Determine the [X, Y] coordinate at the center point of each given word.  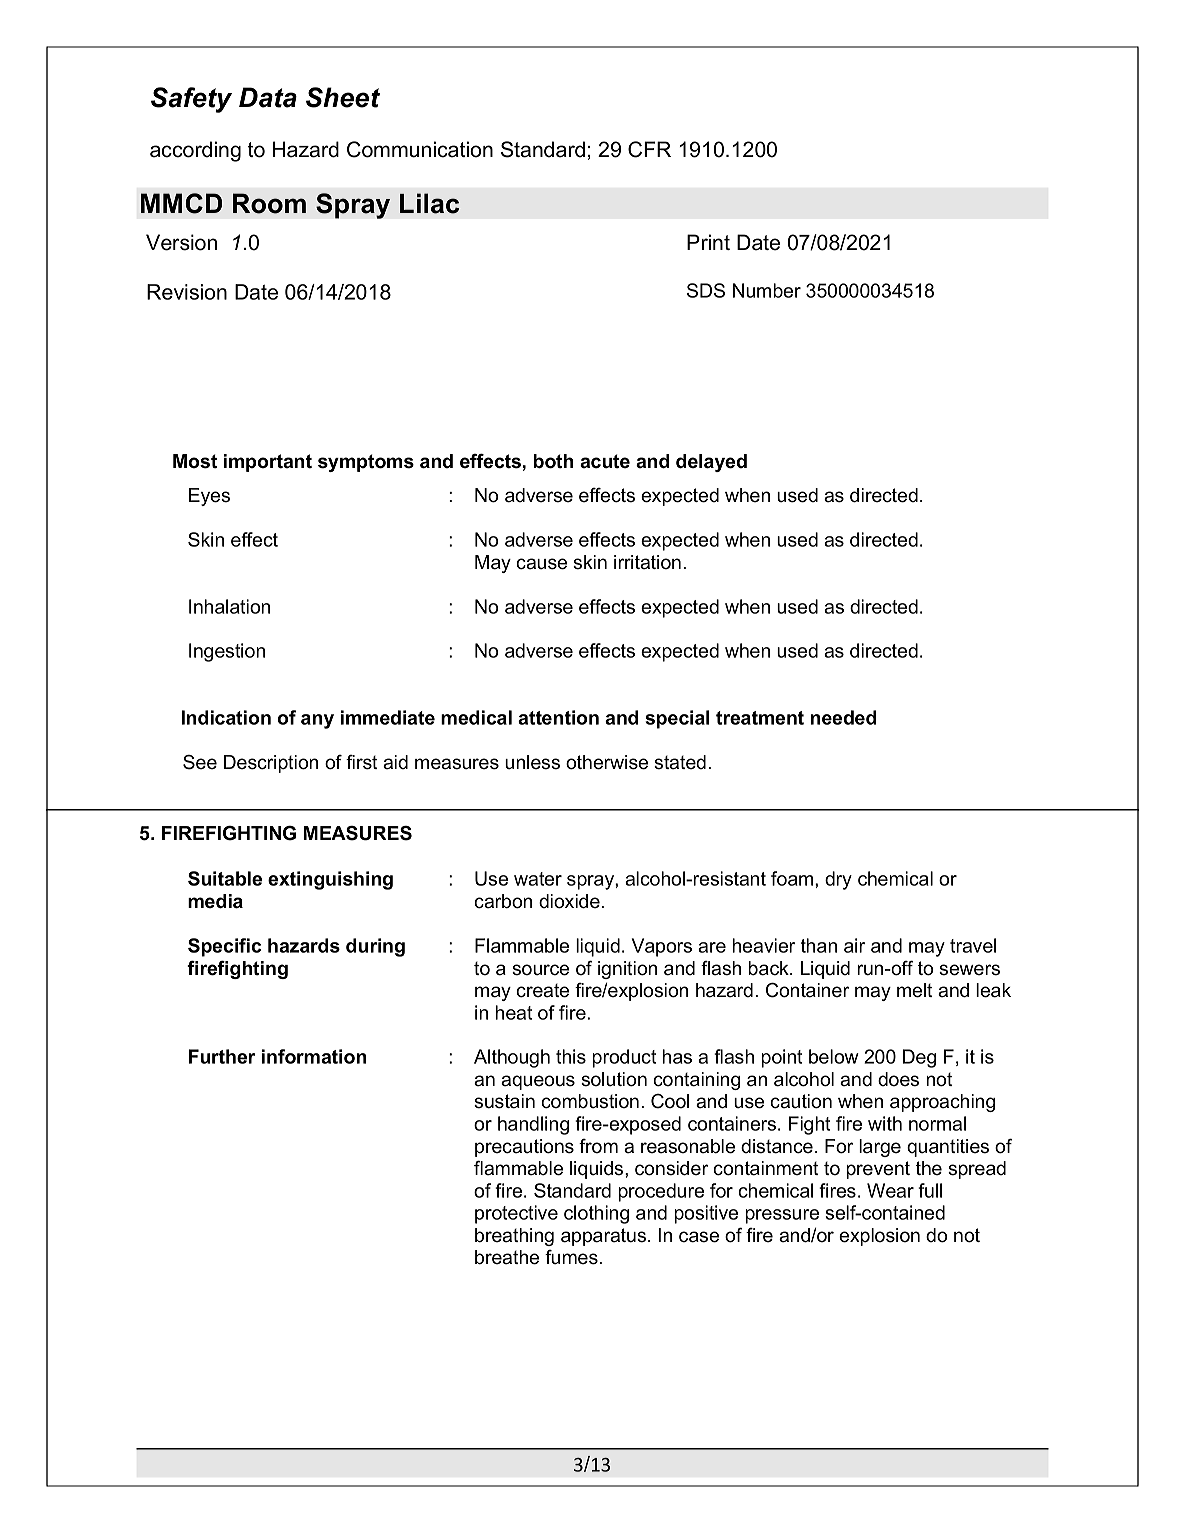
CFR [649, 149]
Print [708, 242]
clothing [596, 1214]
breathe [507, 1257]
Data [268, 97]
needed [843, 717]
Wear [890, 1190]
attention [558, 717]
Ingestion [227, 652]
